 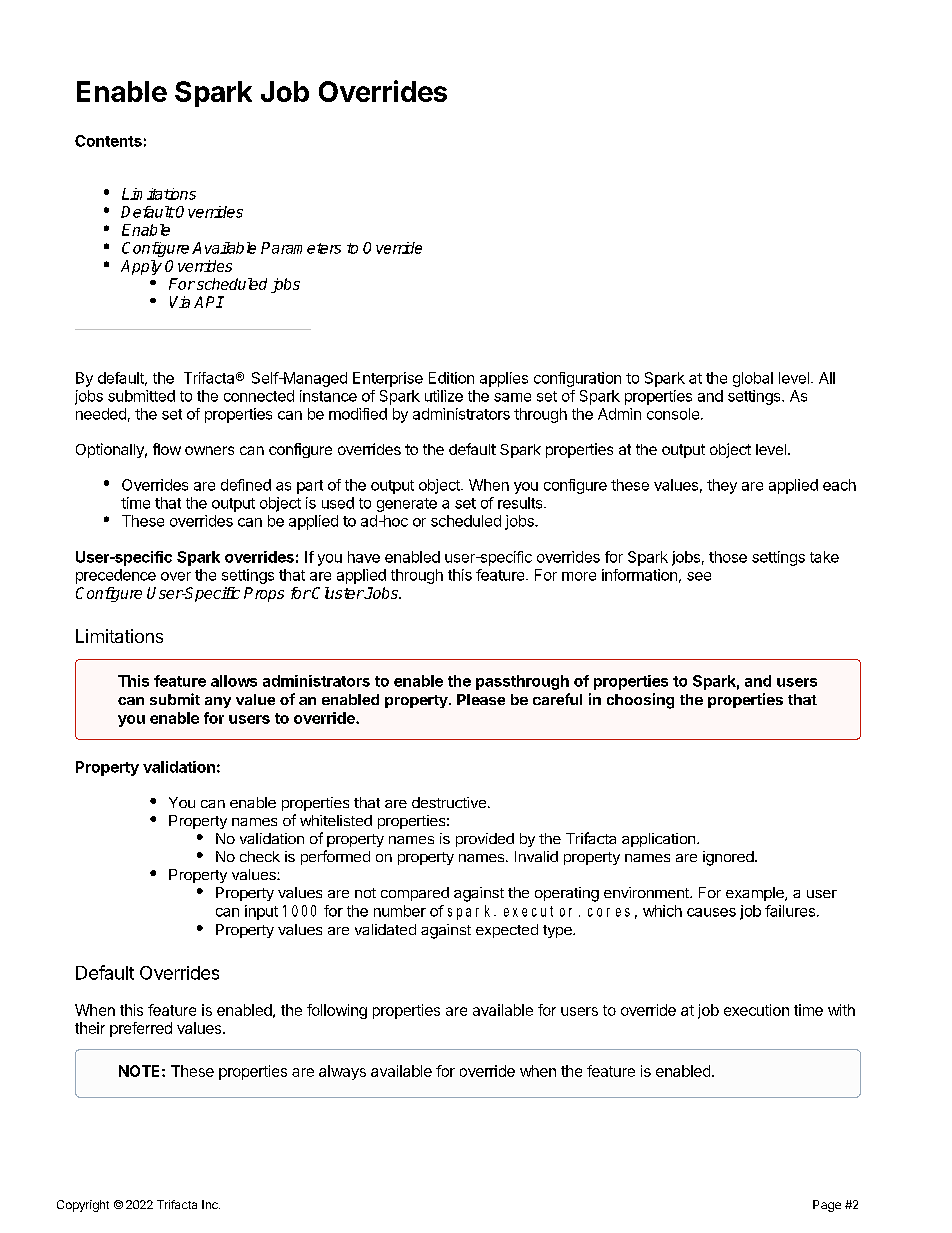 What do you see at coordinates (261, 912) in the screenshot?
I see `input` at bounding box center [261, 912].
